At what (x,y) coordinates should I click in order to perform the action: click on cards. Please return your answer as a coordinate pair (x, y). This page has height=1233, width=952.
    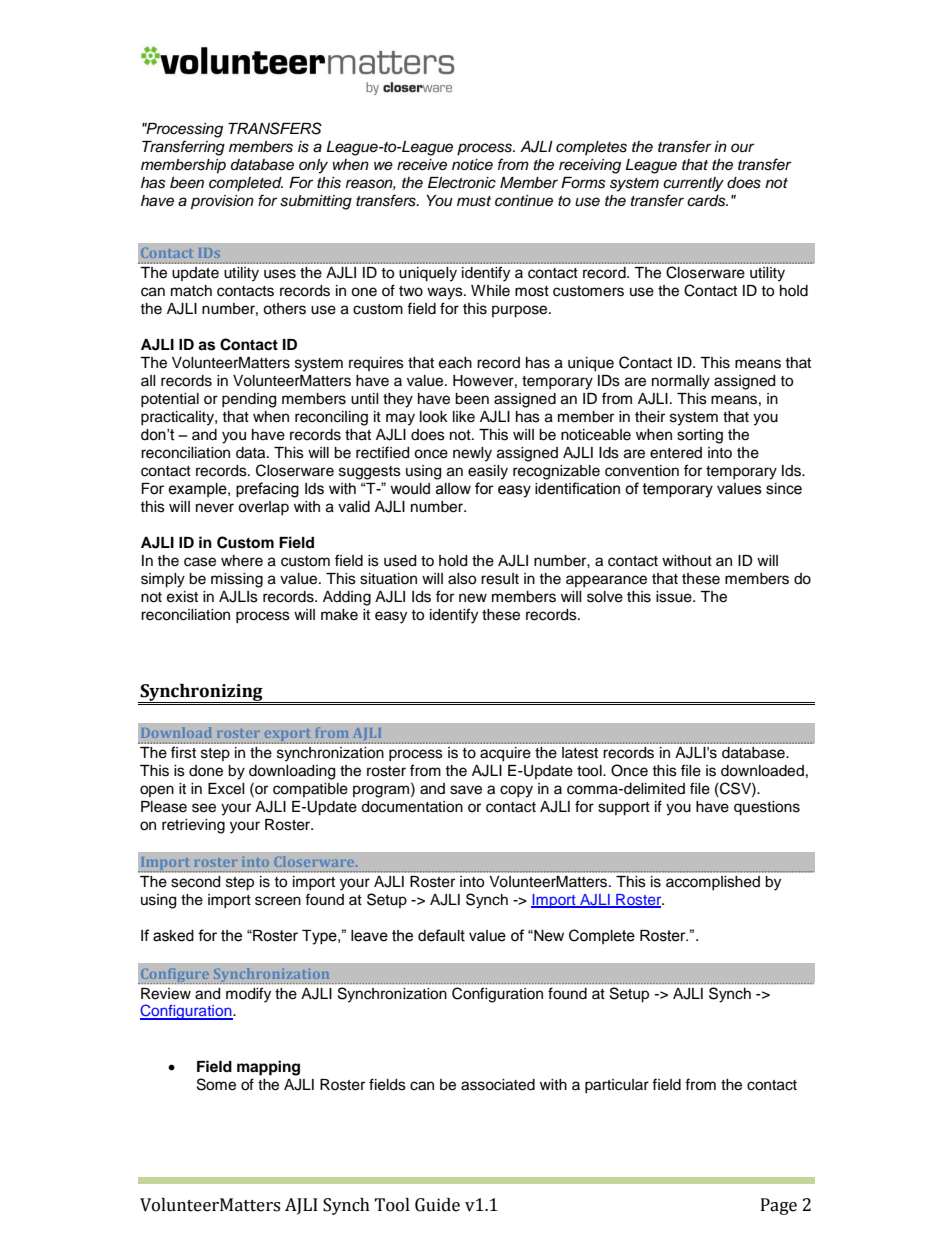
    Looking at the image, I should click on (707, 201).
